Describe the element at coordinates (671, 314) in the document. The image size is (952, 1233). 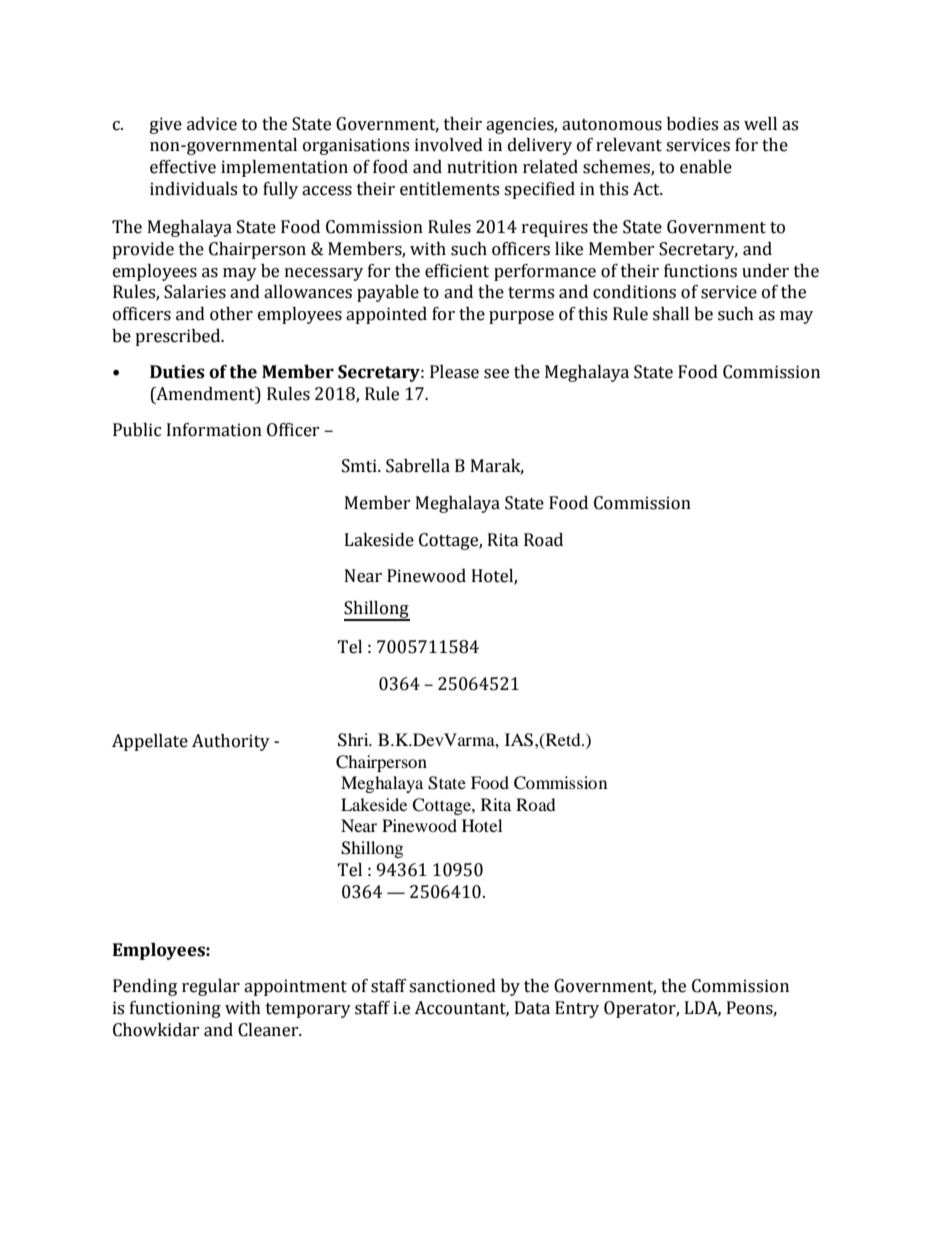
I see `shall` at that location.
